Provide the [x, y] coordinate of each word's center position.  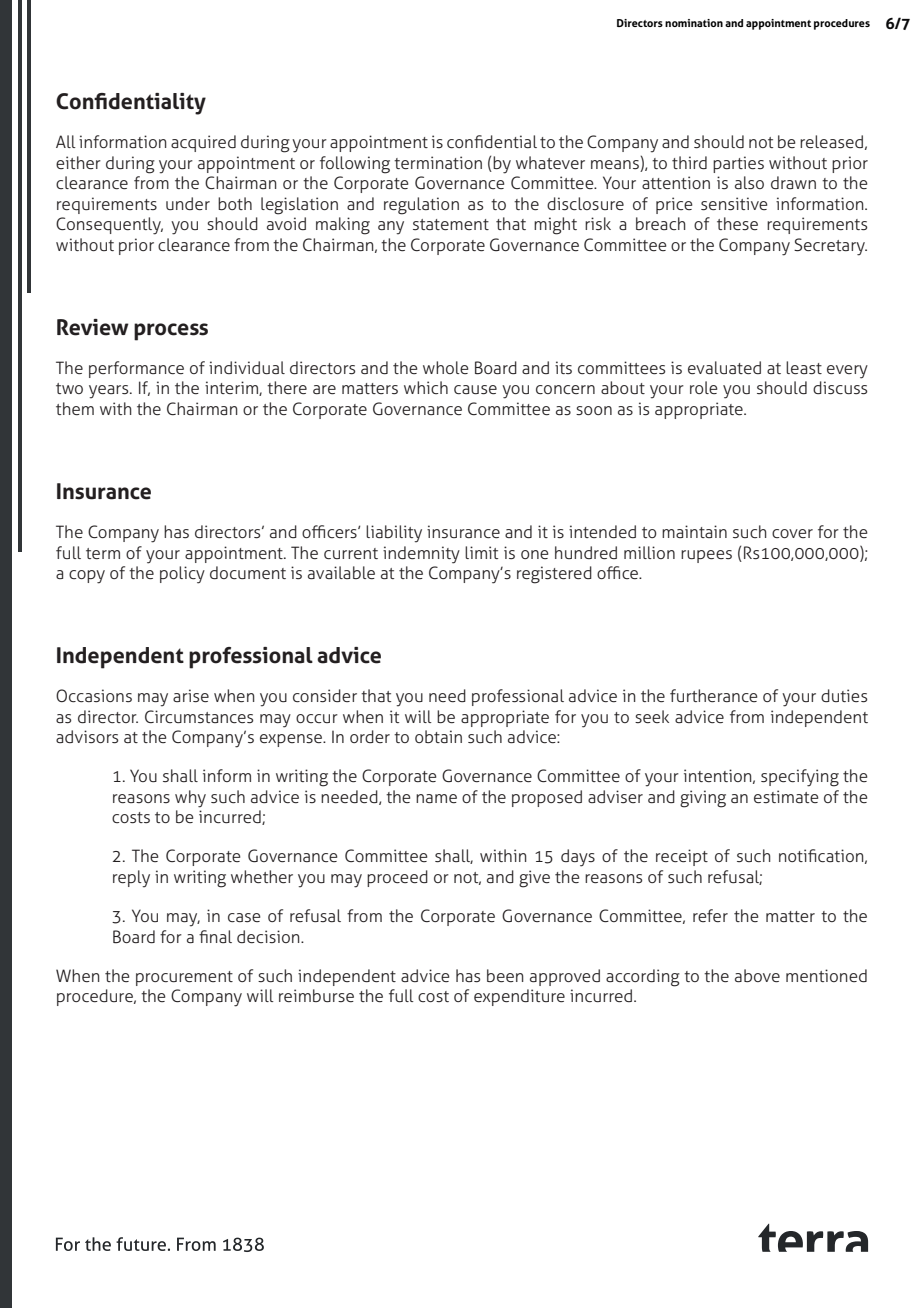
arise [191, 696]
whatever [550, 162]
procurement [184, 978]
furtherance [713, 696]
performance [136, 369]
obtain [438, 736]
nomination [694, 23]
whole [445, 367]
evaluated [724, 367]
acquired [203, 143]
